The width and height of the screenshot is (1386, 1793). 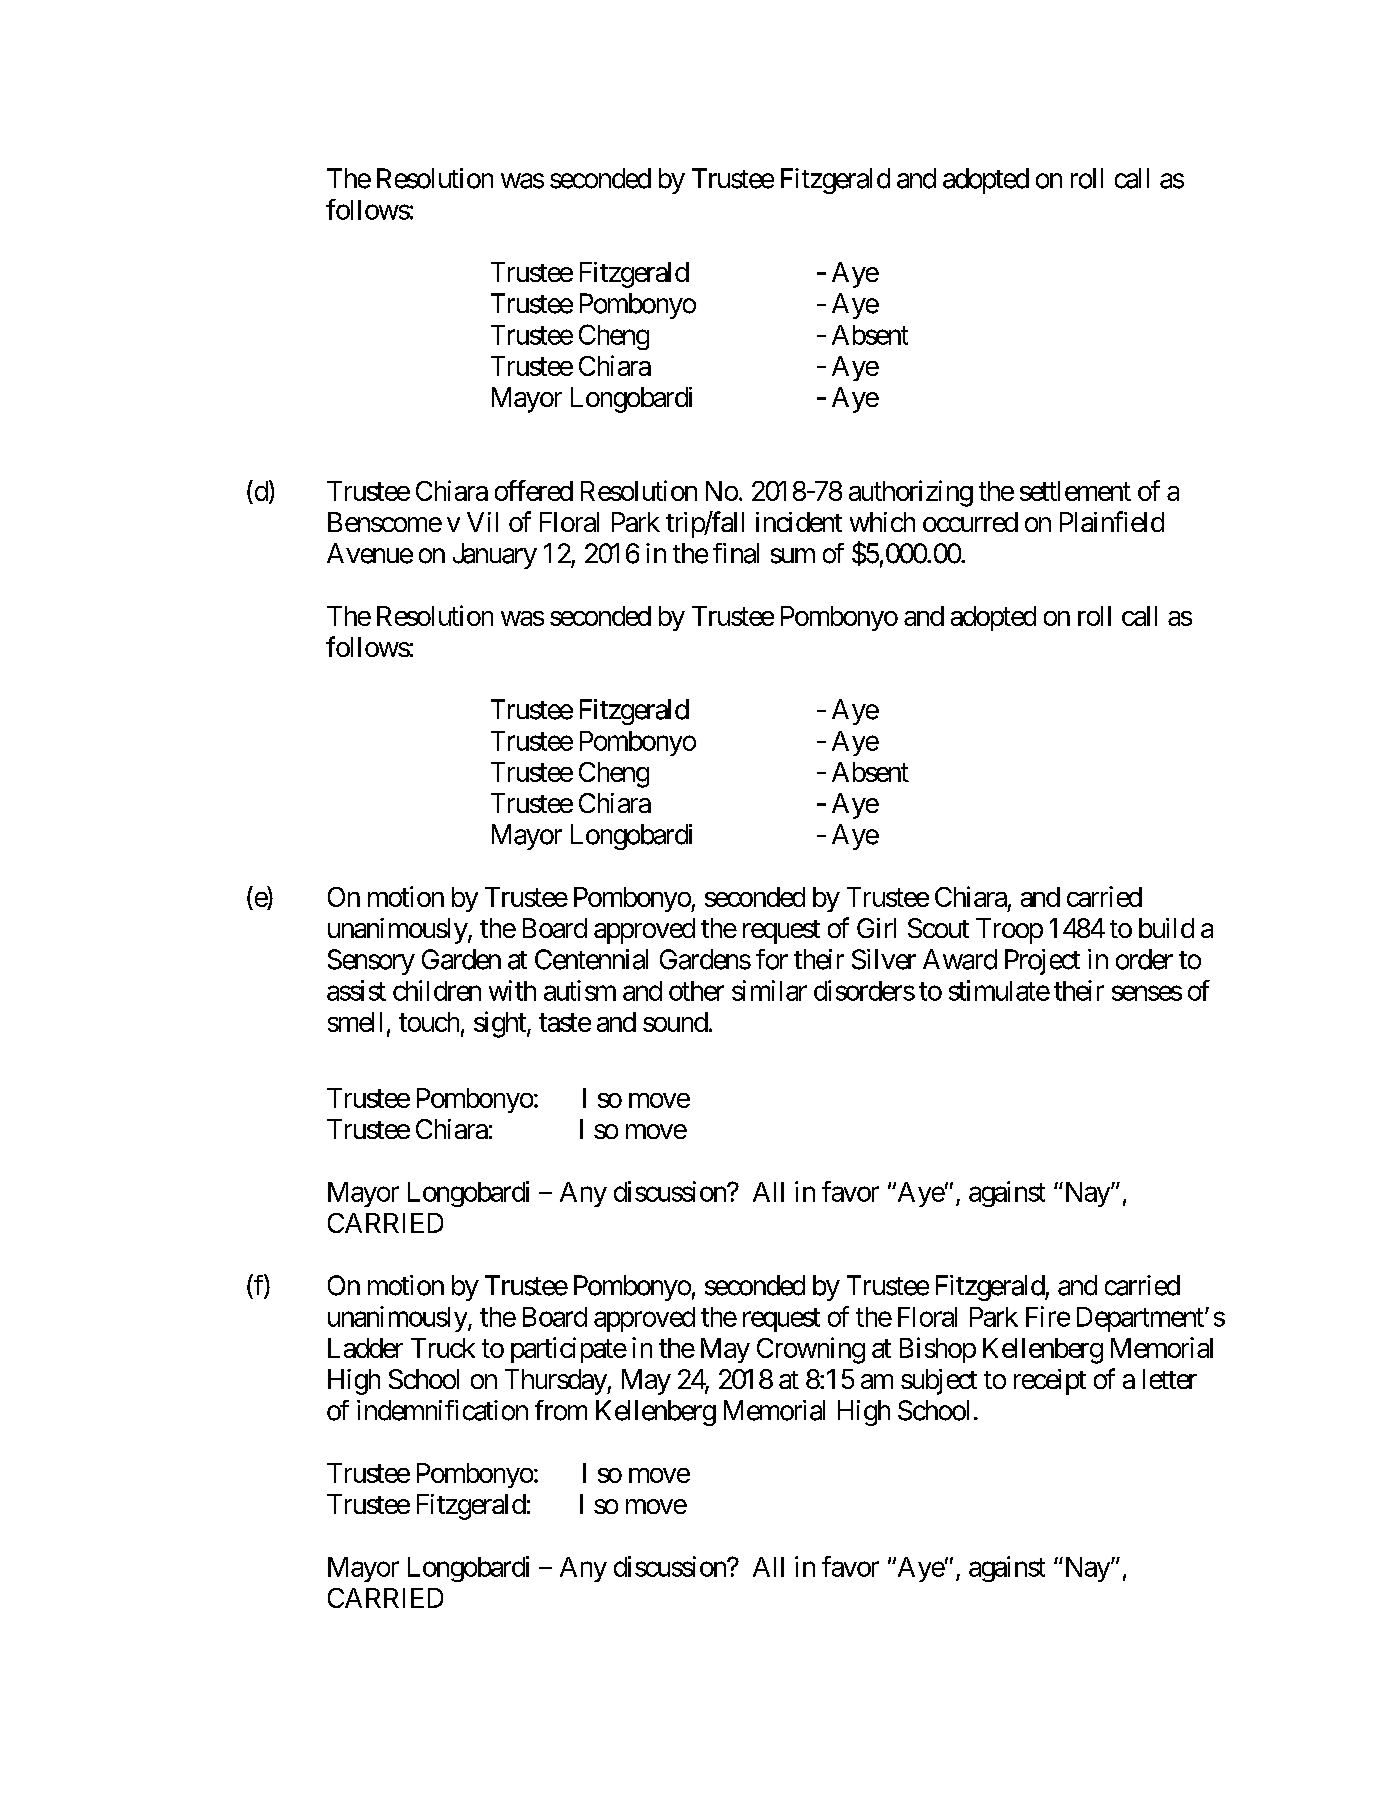 I want to click on Project, so click(x=1042, y=962).
